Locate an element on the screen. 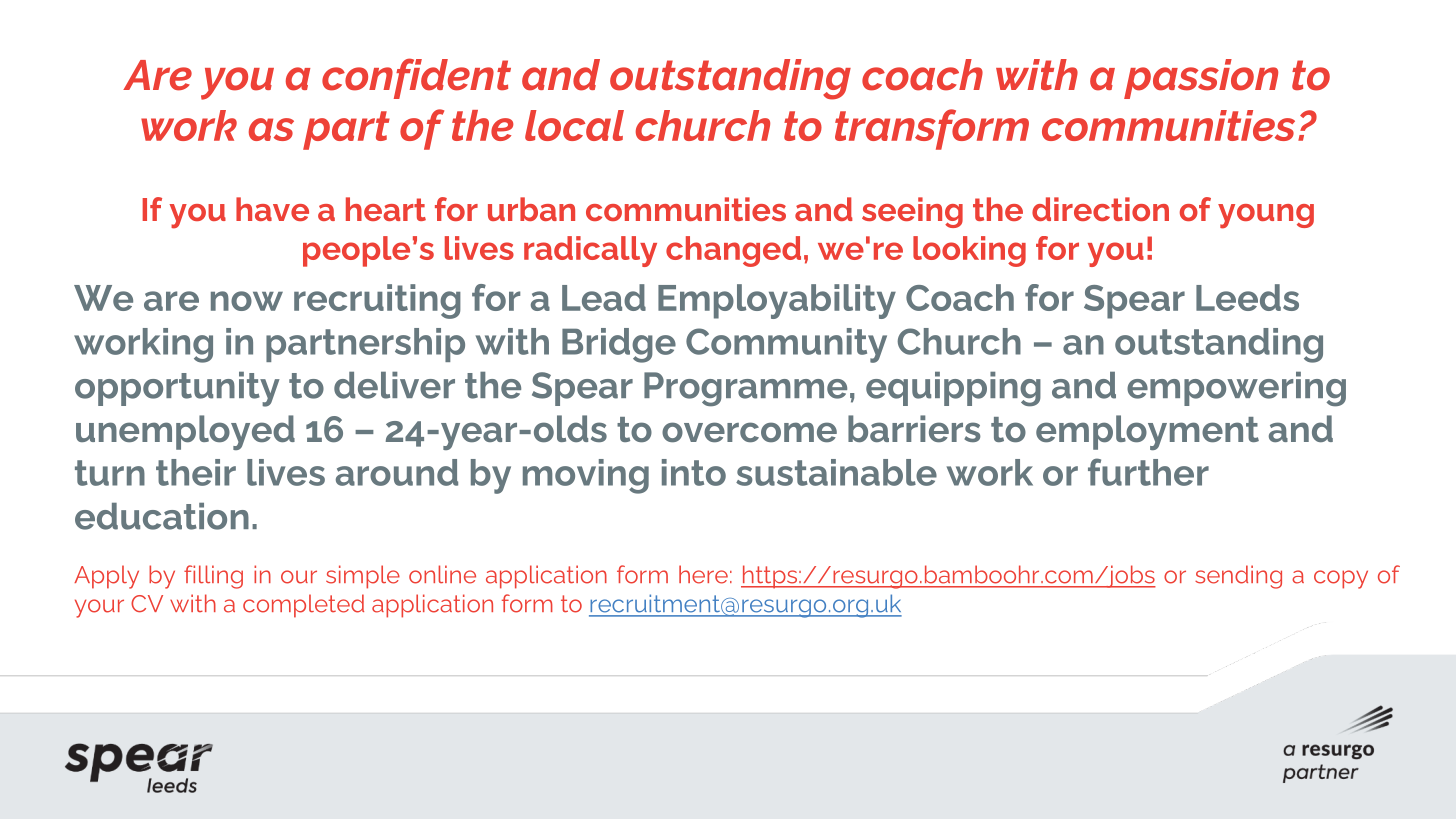  Employability is located at coordinates (777, 301).
